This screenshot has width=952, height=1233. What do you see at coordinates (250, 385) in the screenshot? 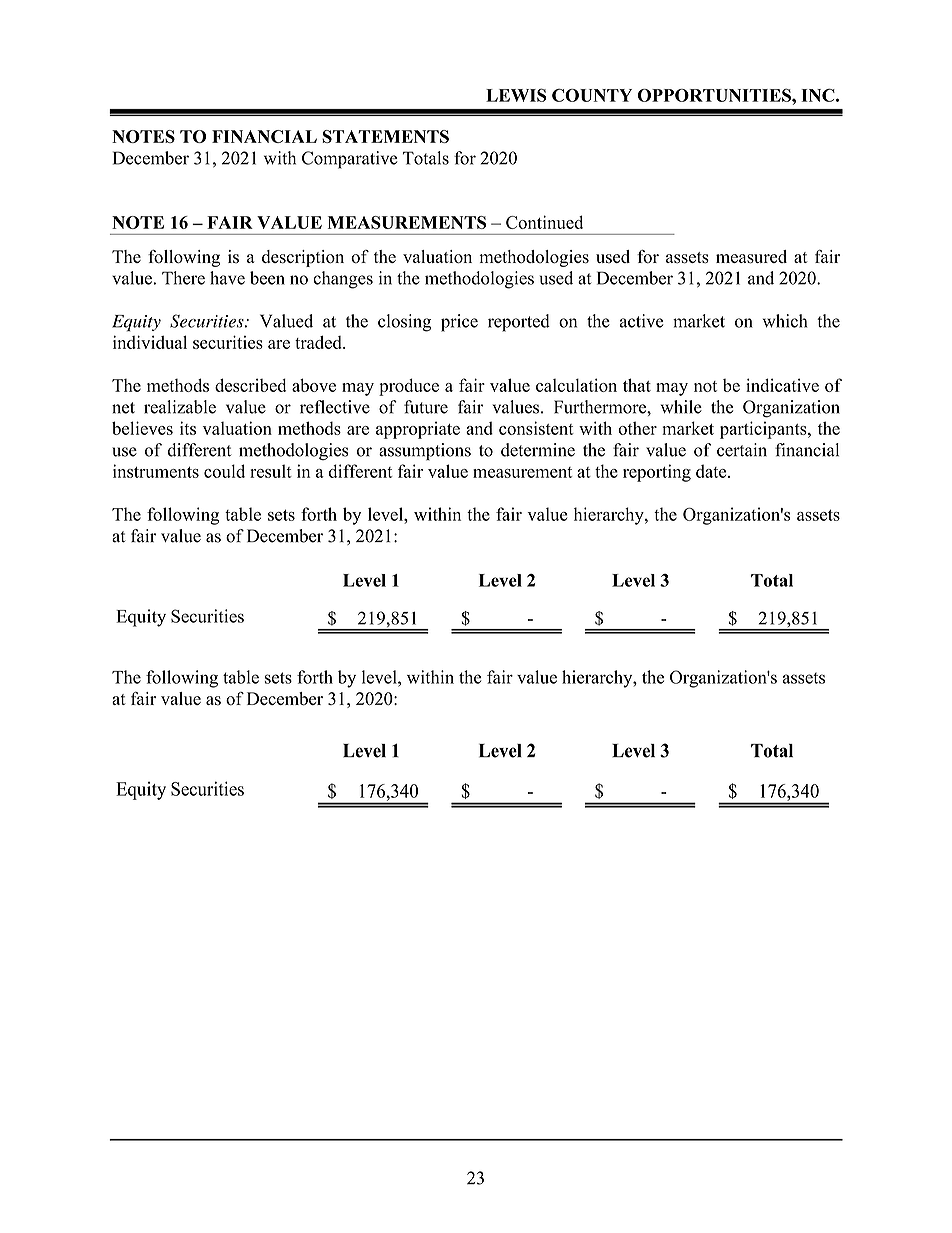
I see `described` at bounding box center [250, 385].
